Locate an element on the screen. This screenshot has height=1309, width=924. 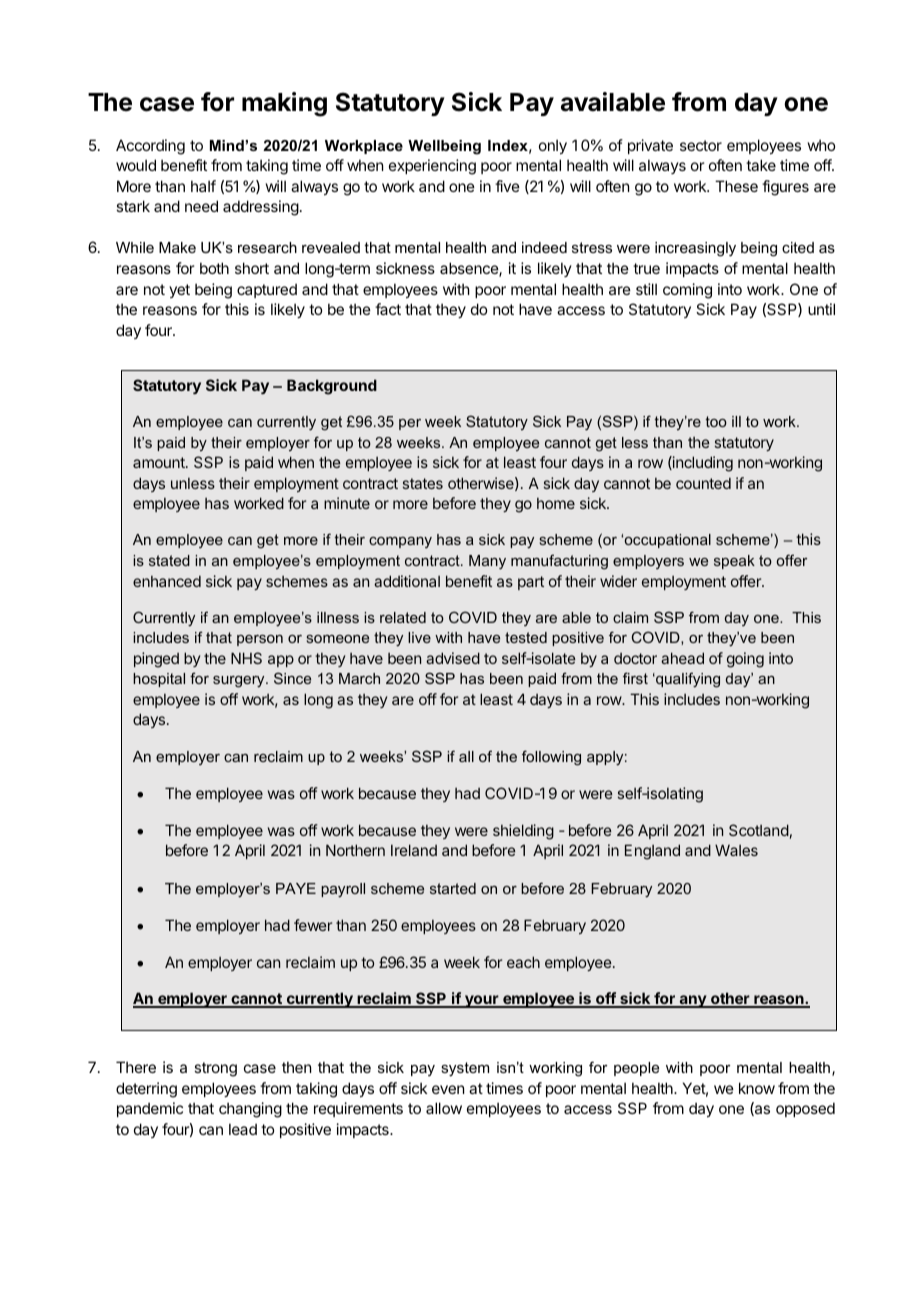
Background is located at coordinates (332, 387).
